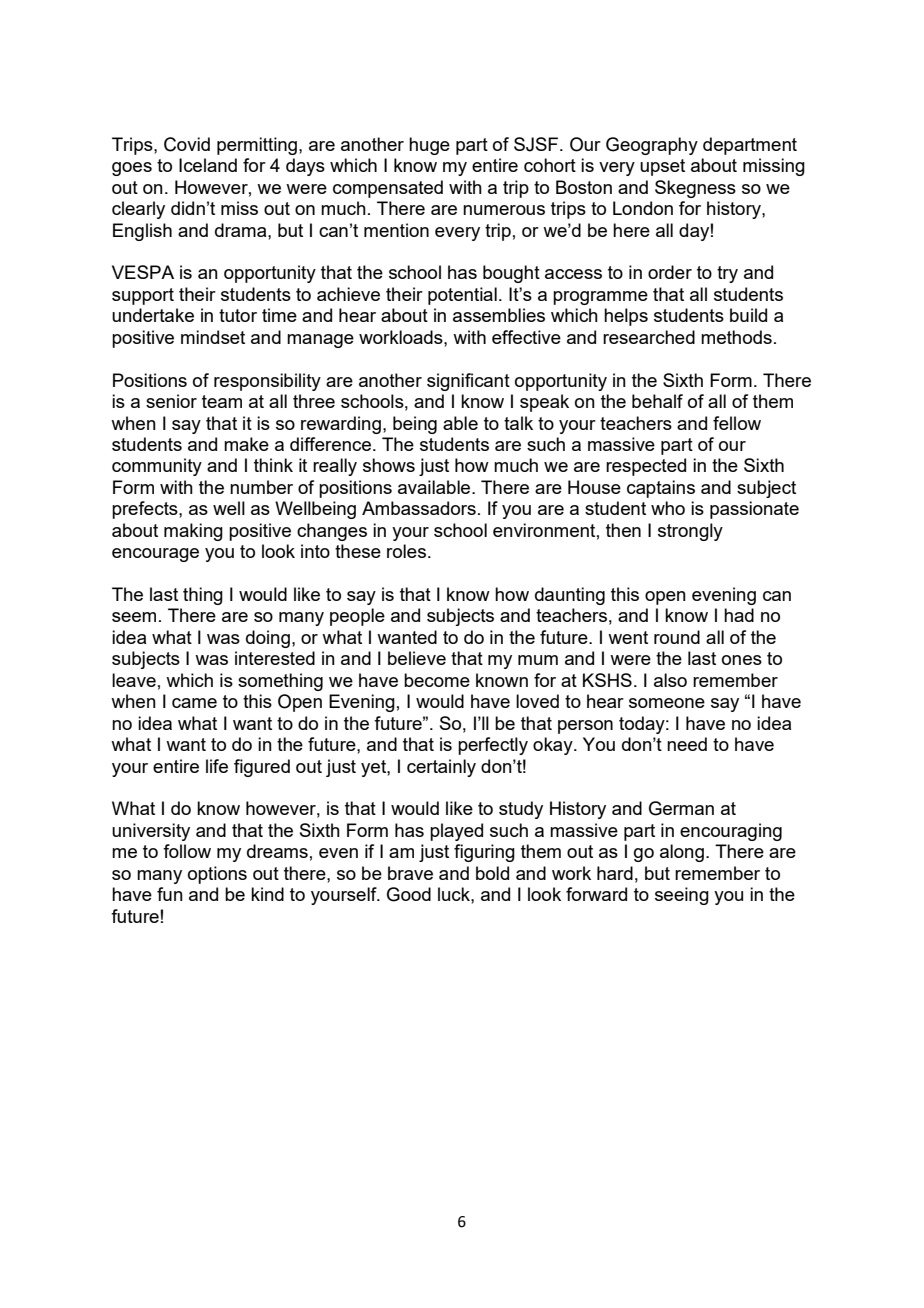 This page has width=924, height=1308. I want to click on behalf, so click(657, 401).
